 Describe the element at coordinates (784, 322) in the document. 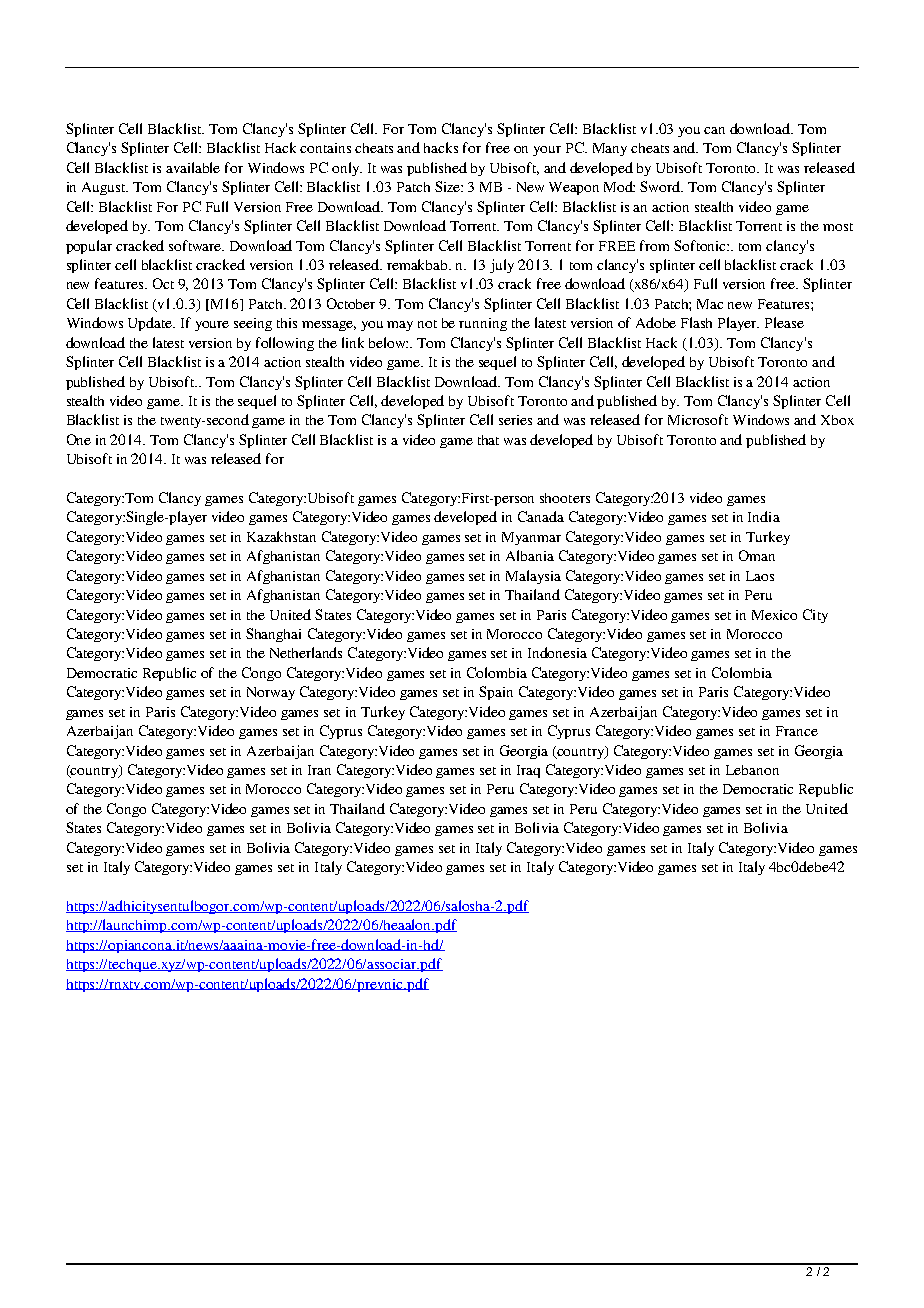

I see `Please` at that location.
